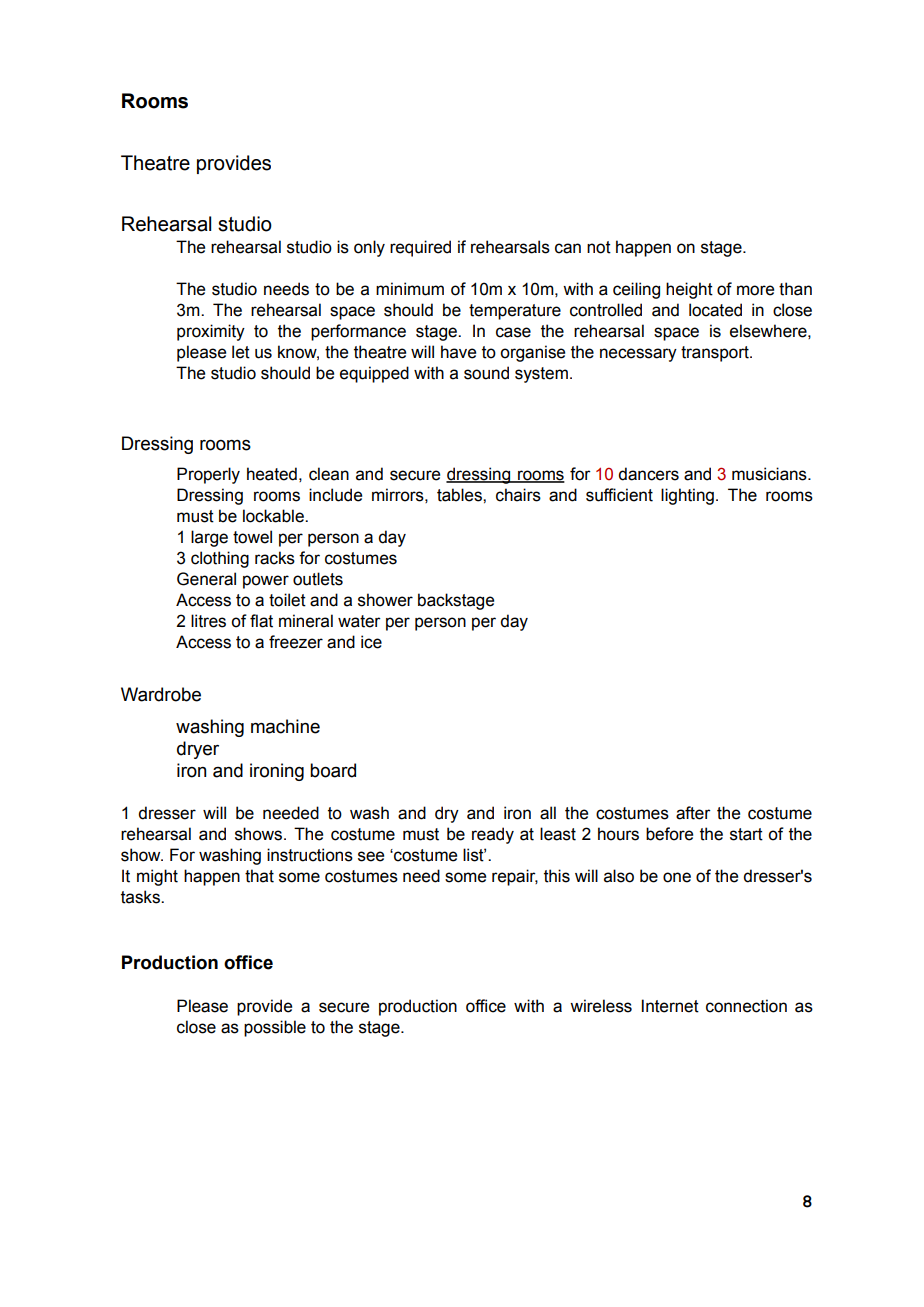  I want to click on after, so click(693, 813).
